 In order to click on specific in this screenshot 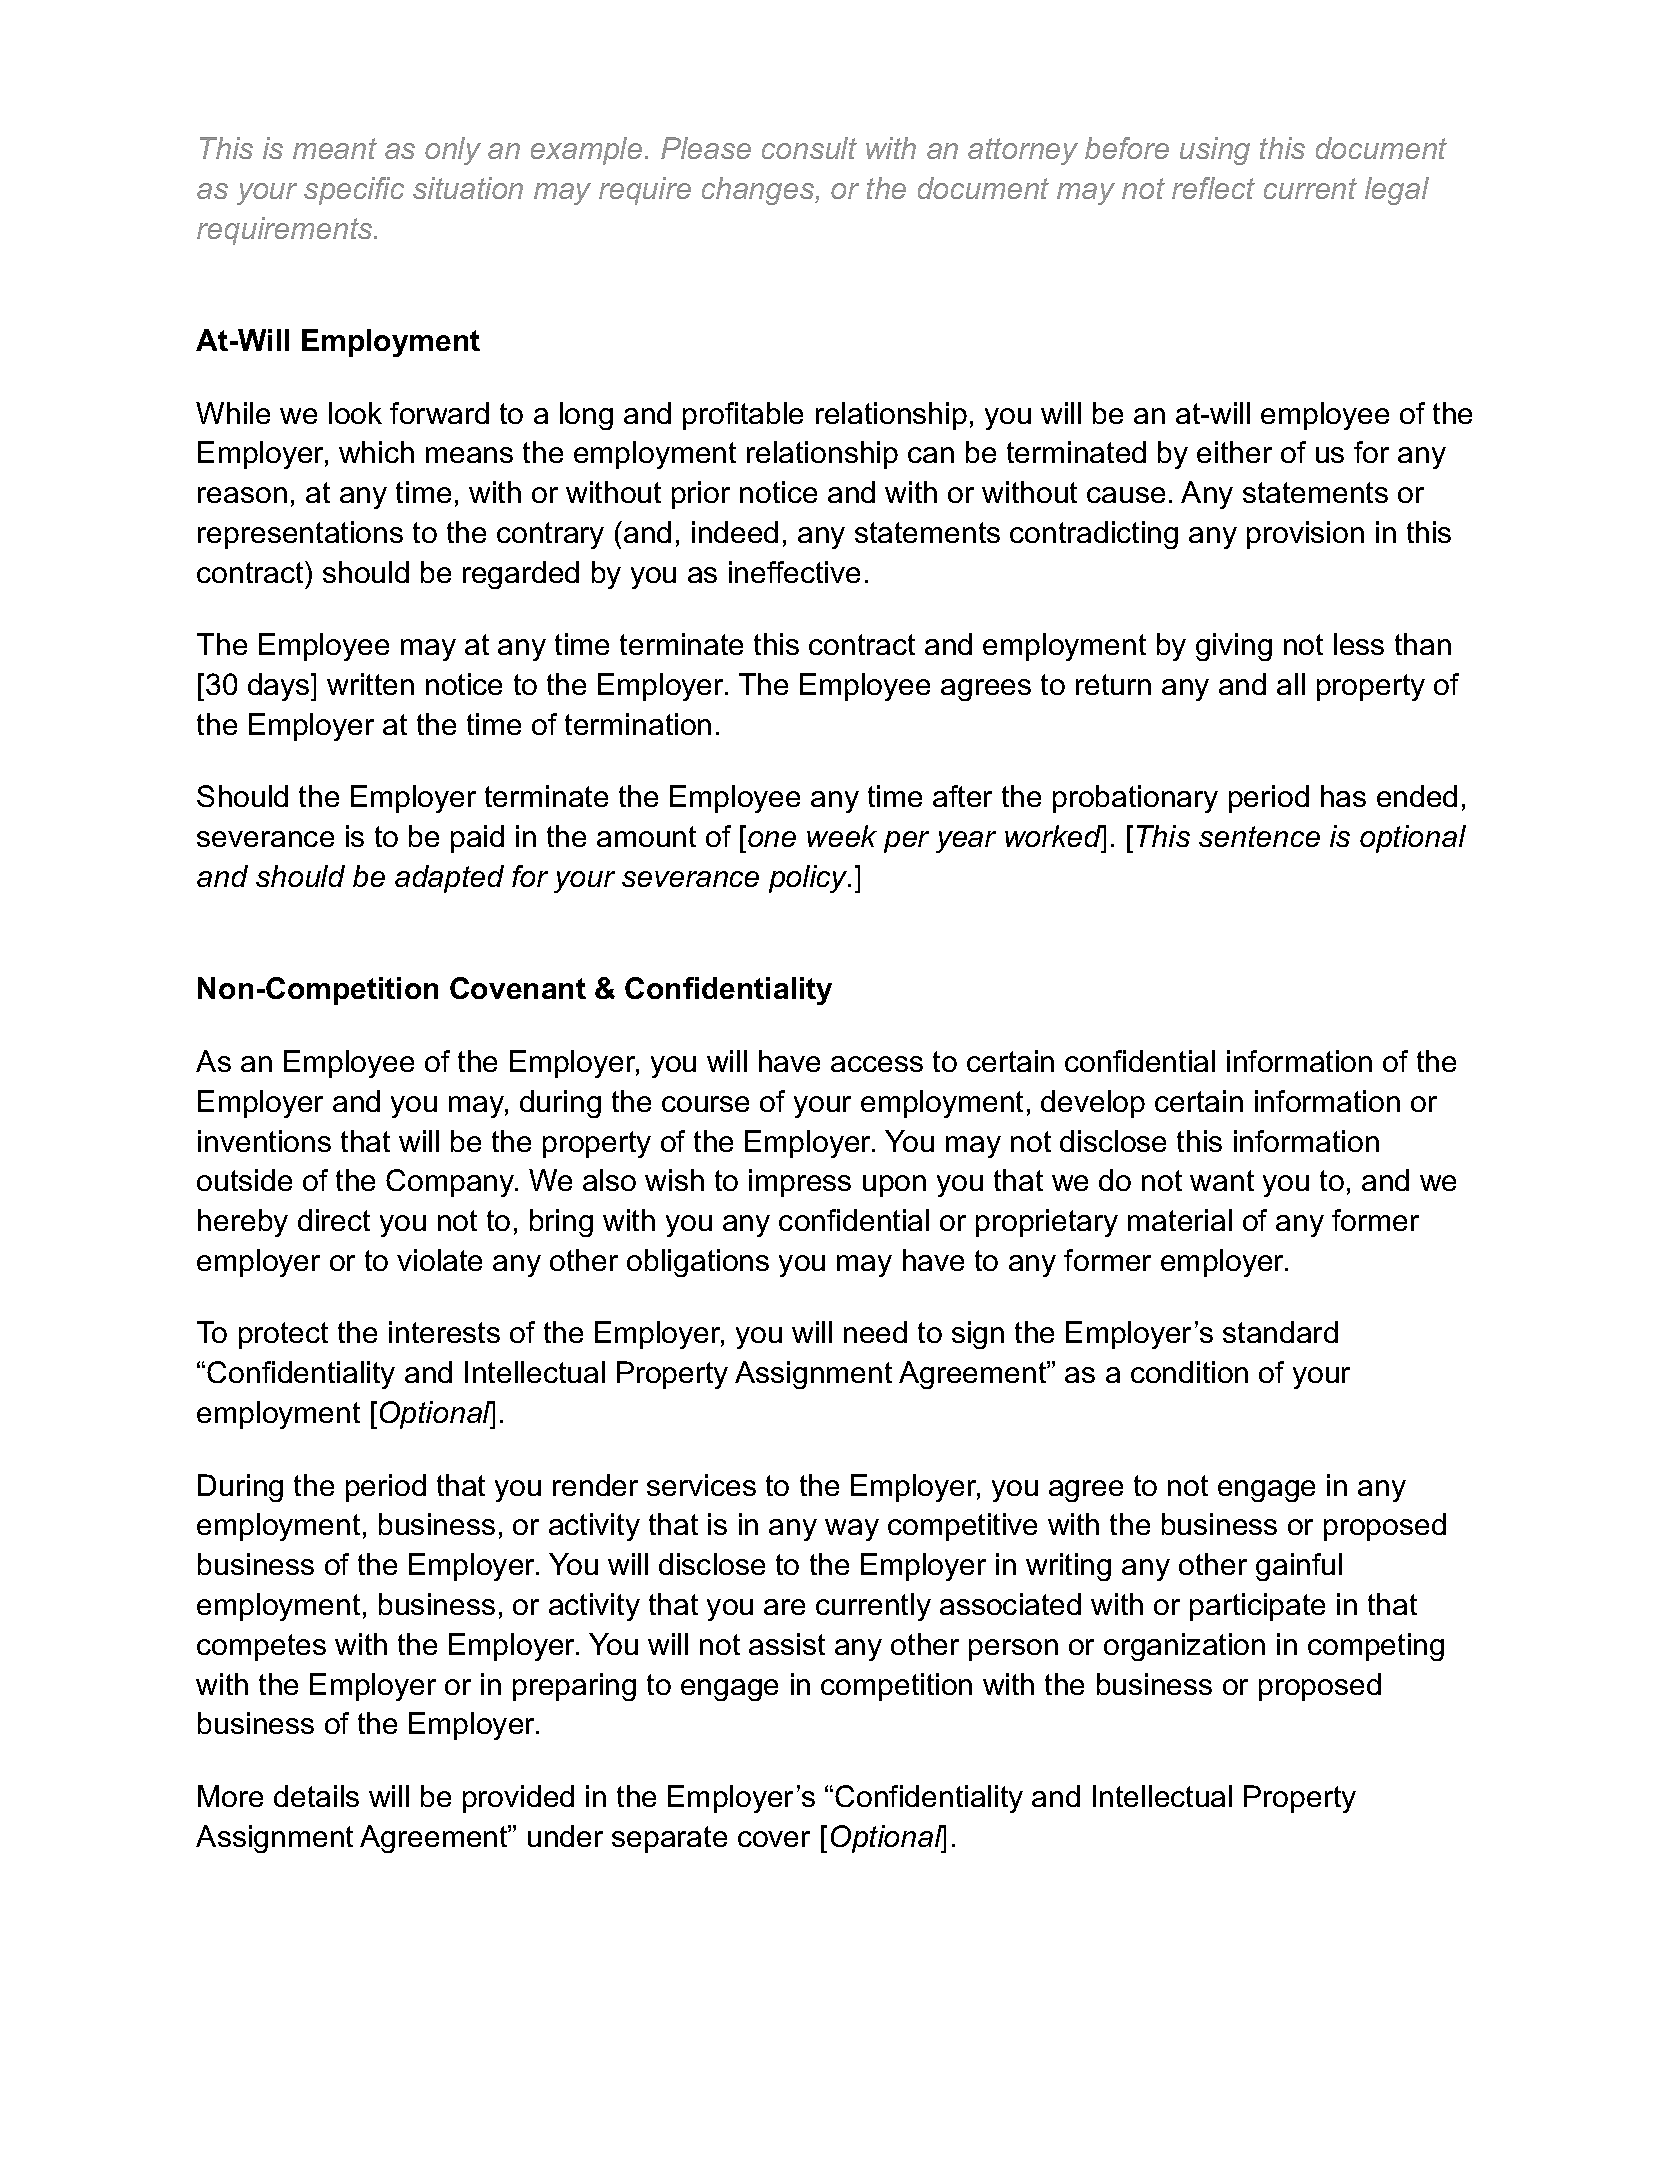, I will do `click(354, 191)`.
